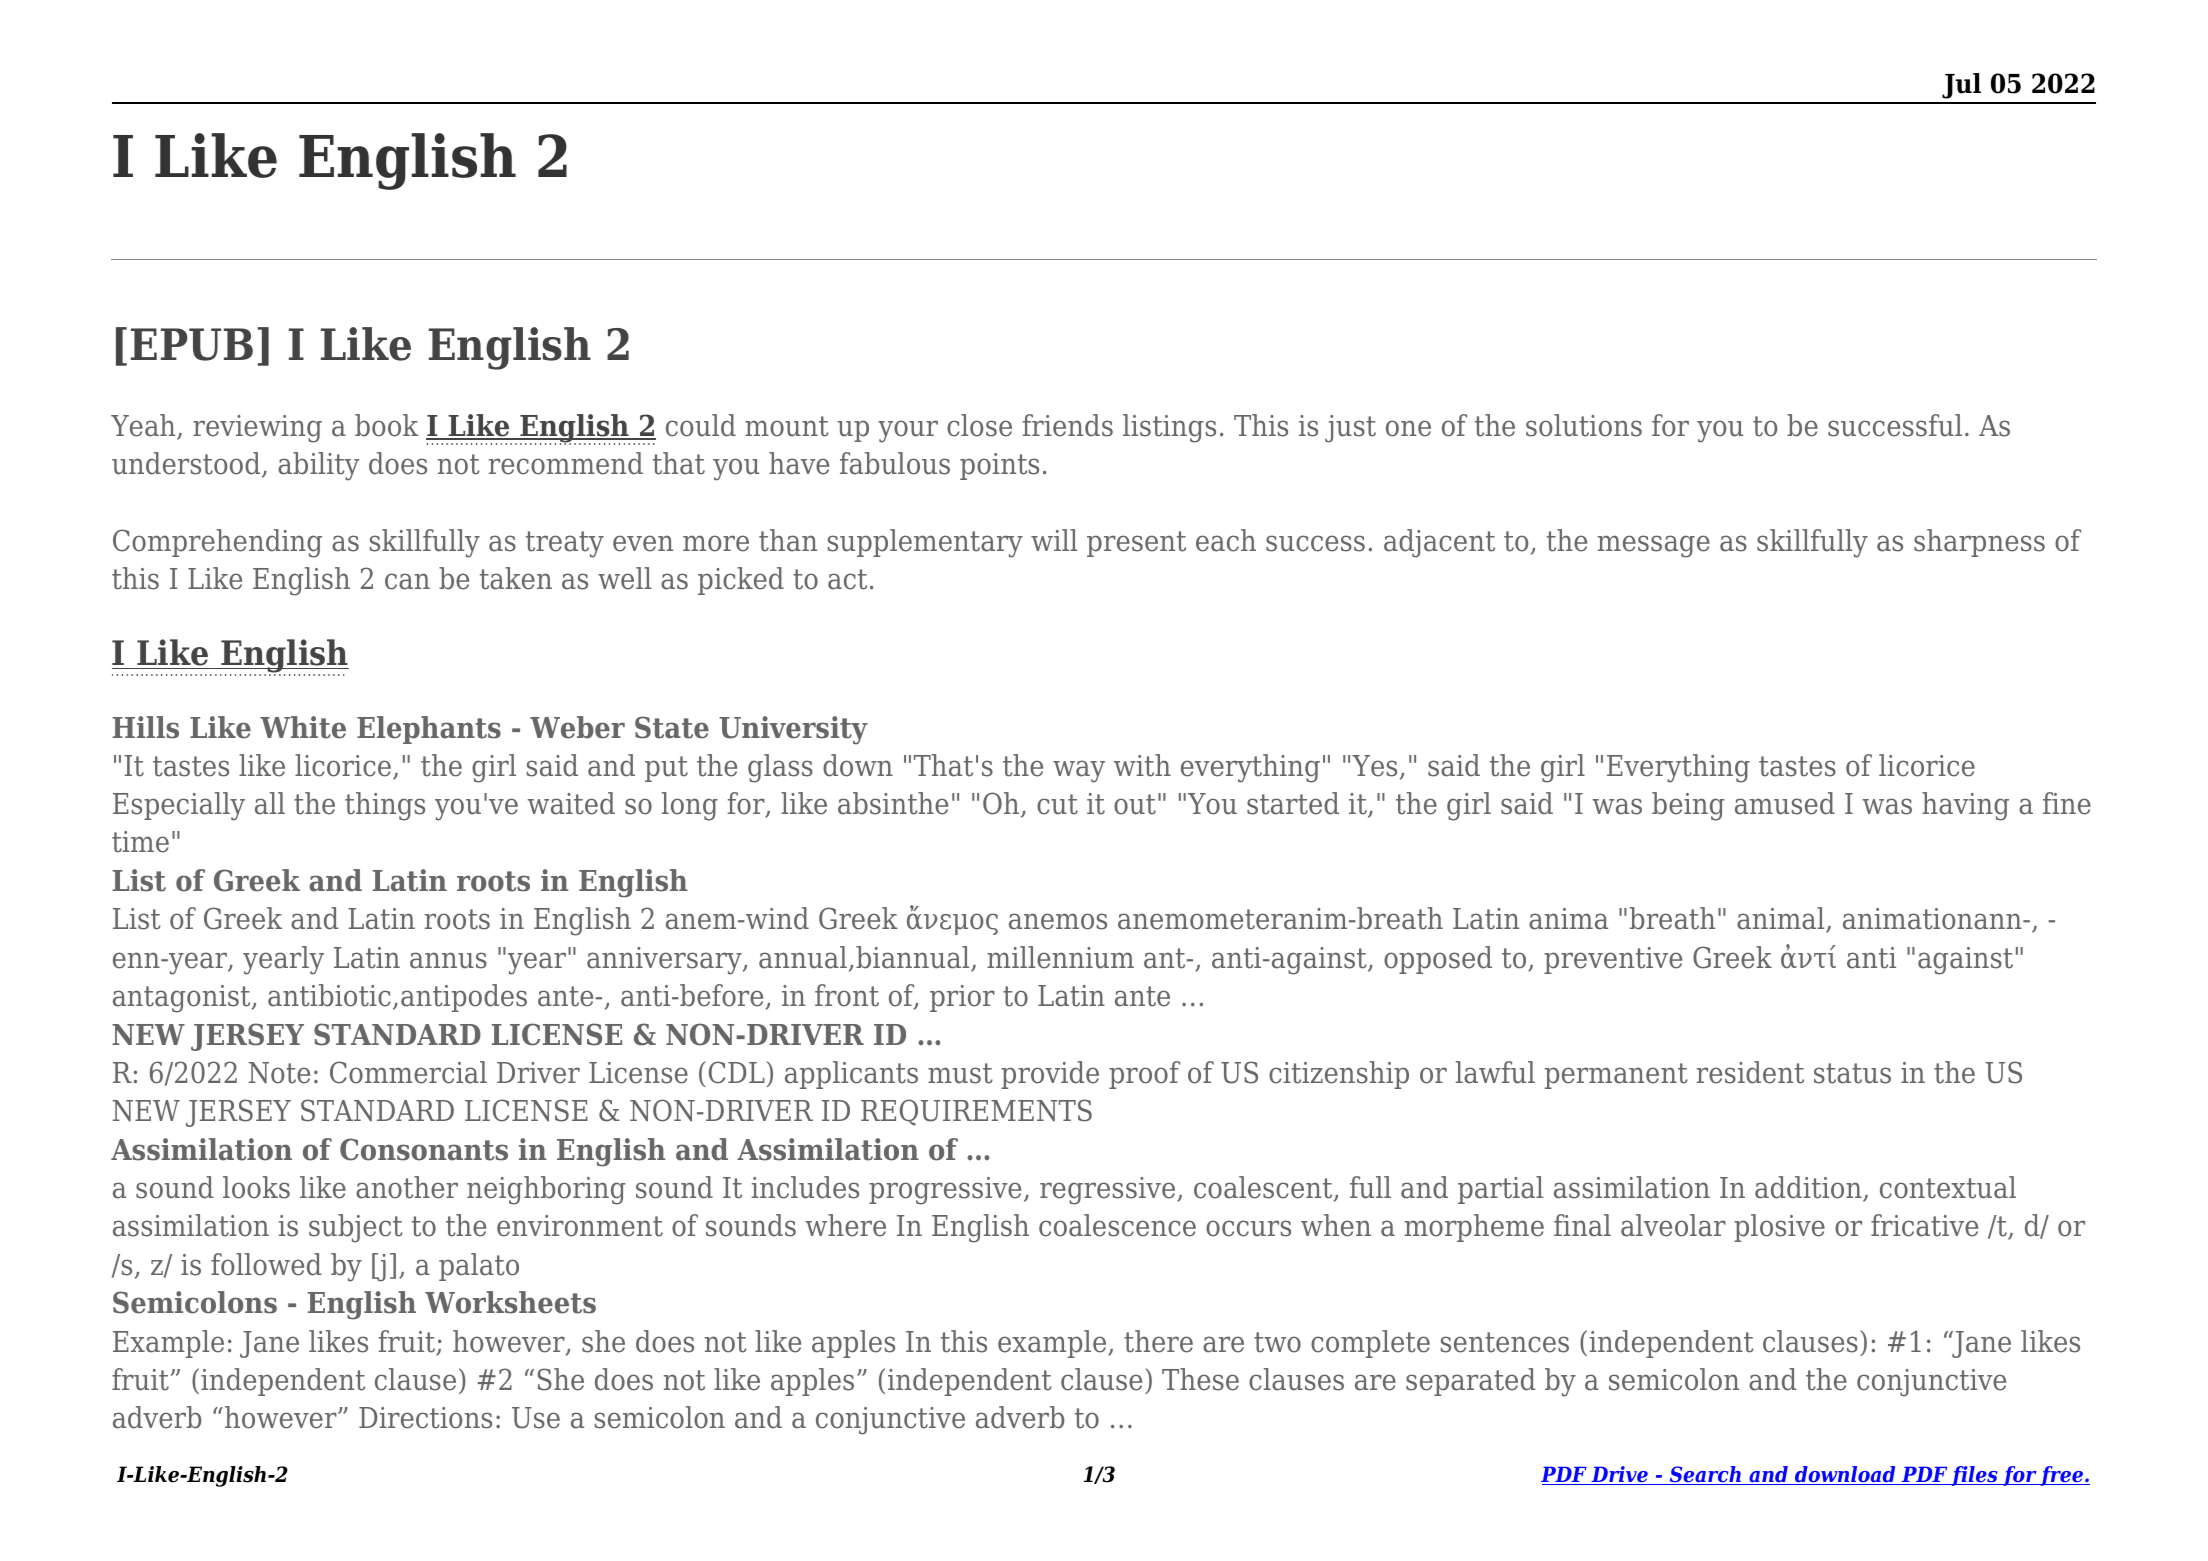 The image size is (2208, 1561). I want to click on Search, so click(1705, 1475).
